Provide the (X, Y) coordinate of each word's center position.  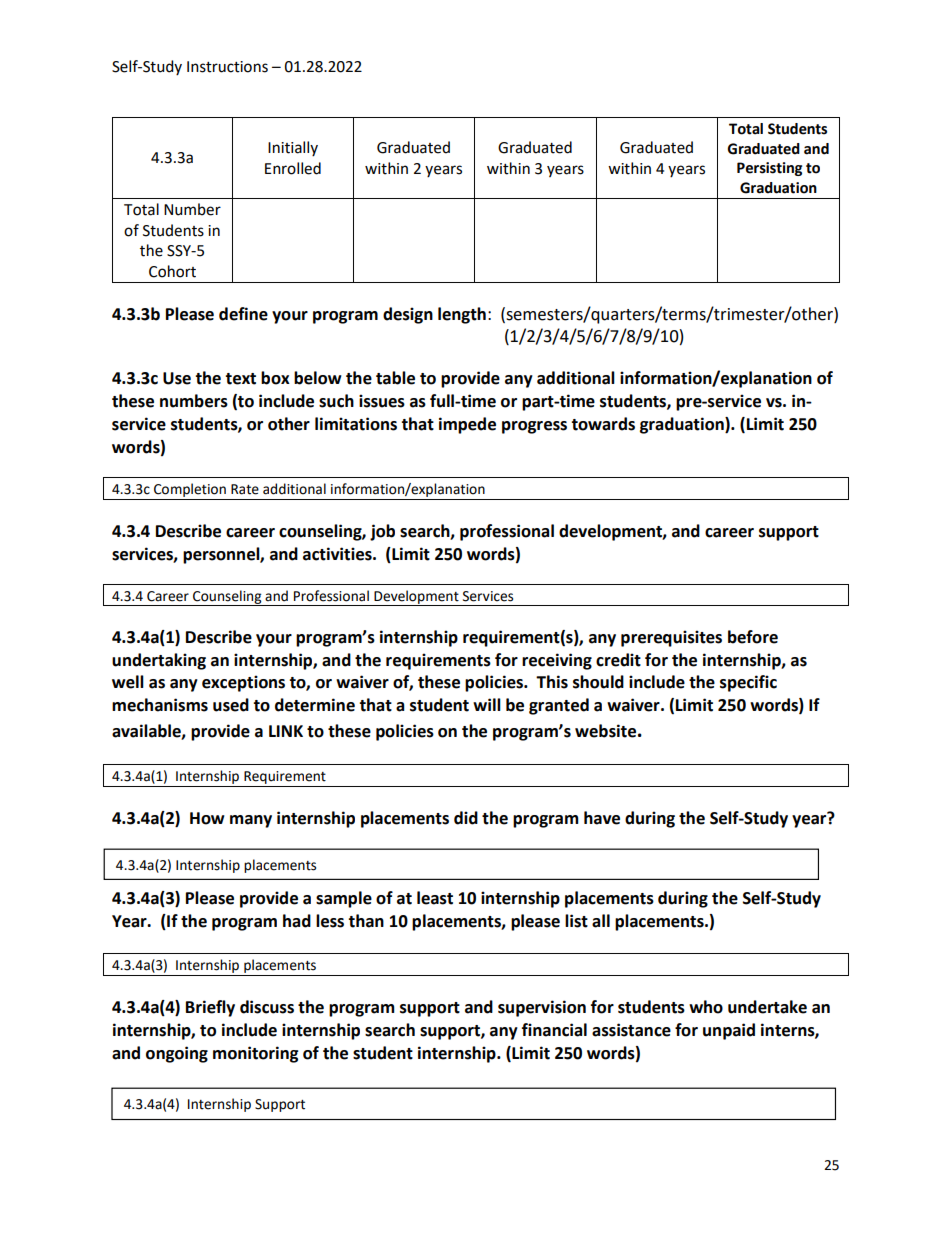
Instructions (227, 67)
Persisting (769, 169)
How (207, 818)
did (466, 818)
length (462, 315)
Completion (190, 490)
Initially (293, 148)
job (382, 532)
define (243, 314)
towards (603, 424)
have (602, 818)
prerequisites (671, 638)
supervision (542, 1008)
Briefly (210, 1008)
